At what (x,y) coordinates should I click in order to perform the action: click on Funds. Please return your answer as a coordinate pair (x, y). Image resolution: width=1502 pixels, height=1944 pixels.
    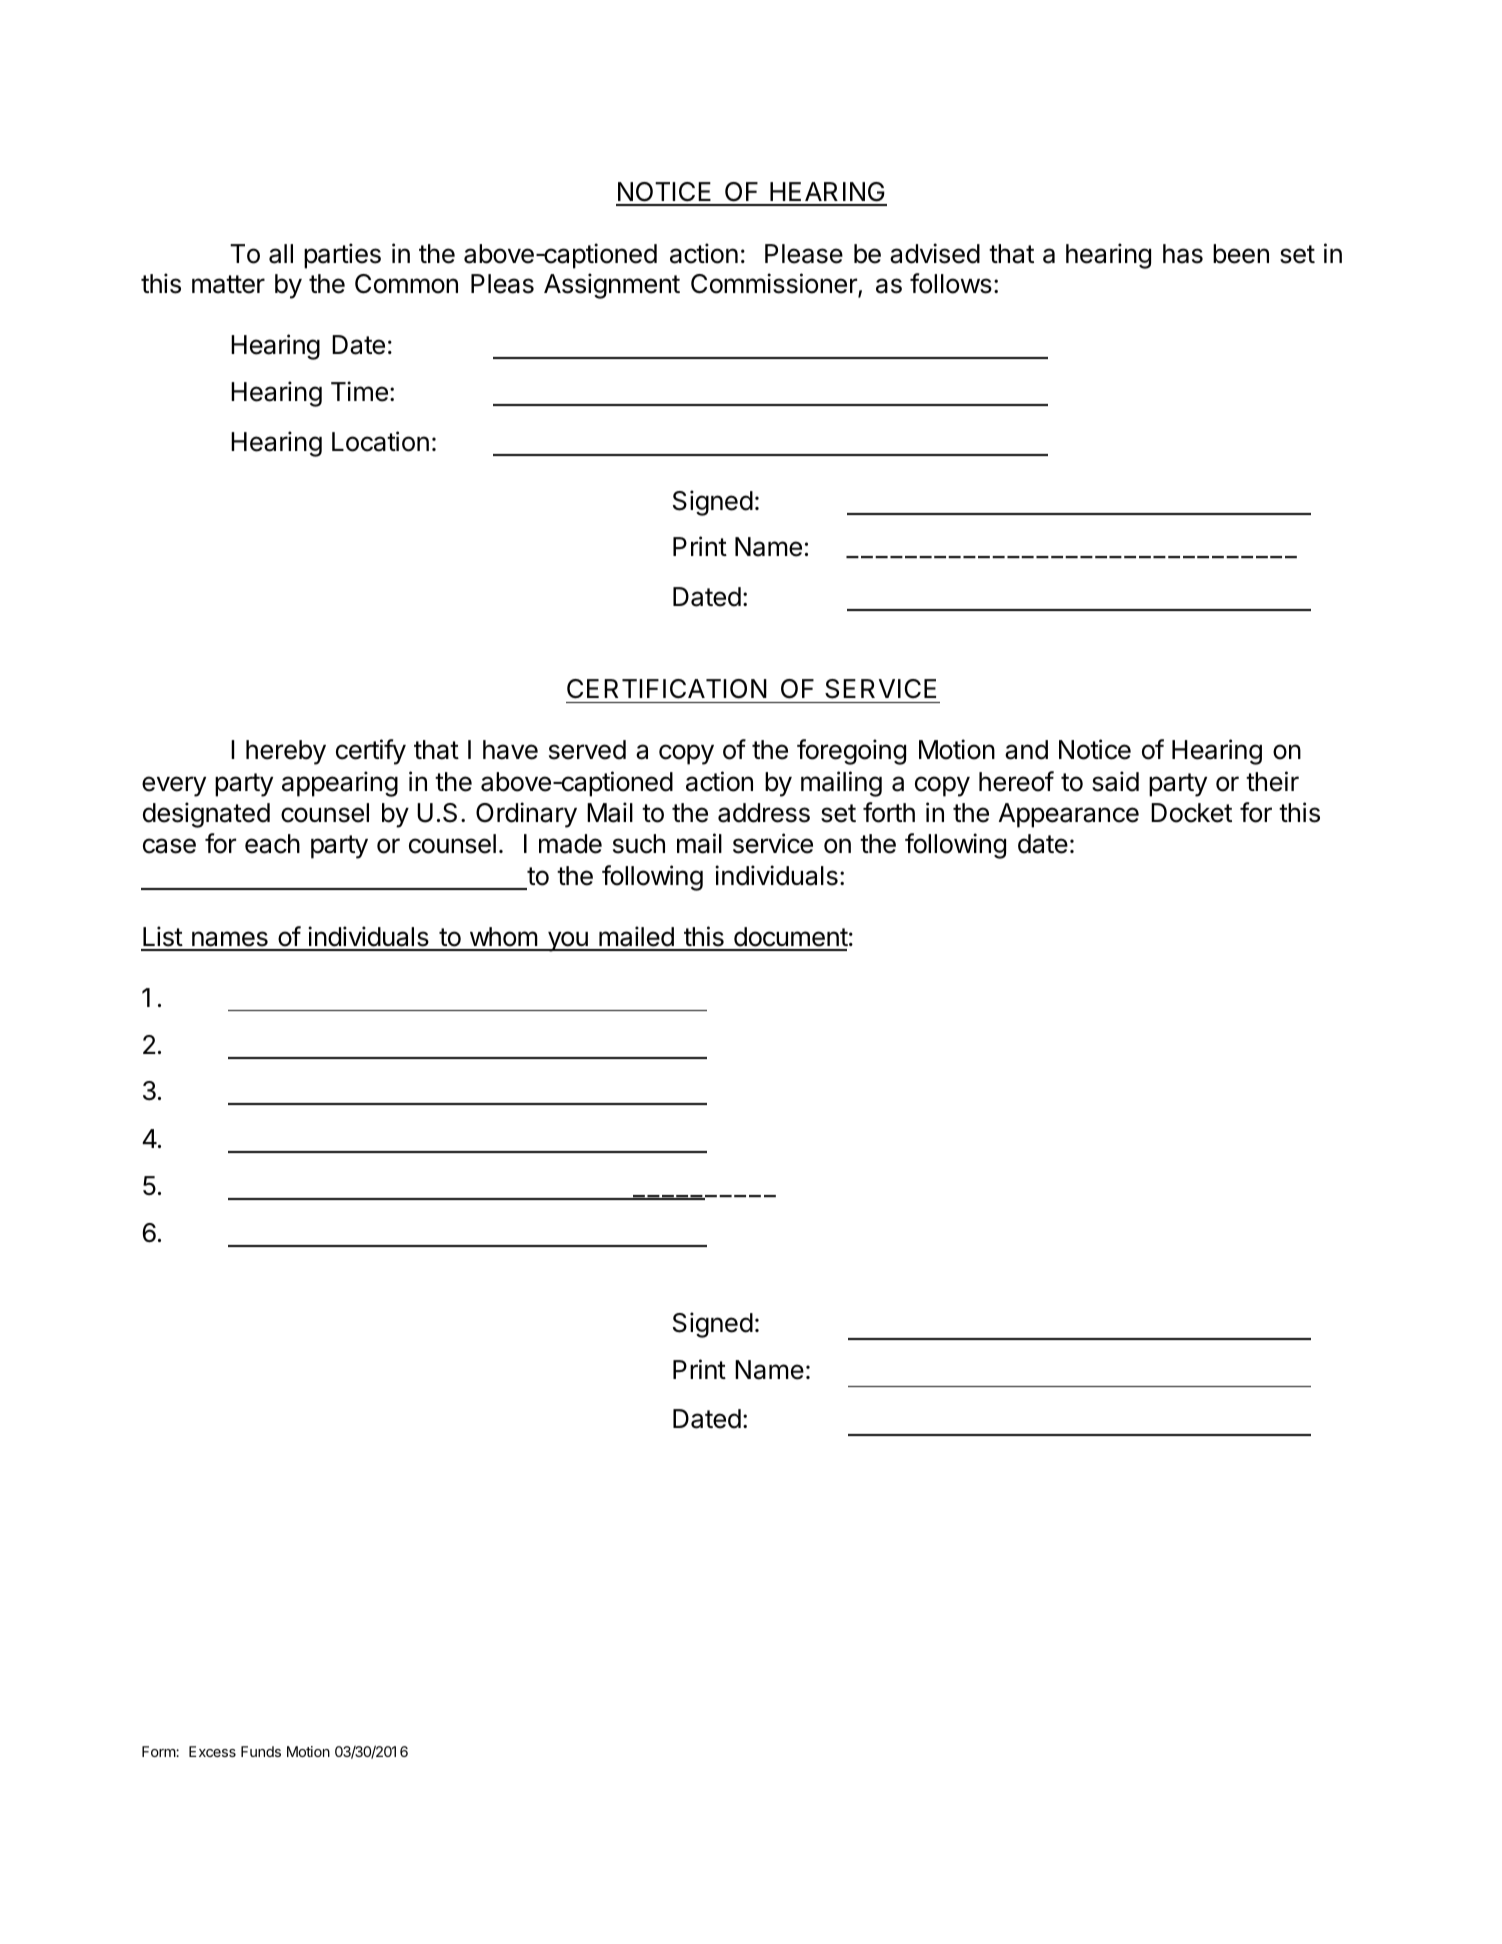
    Looking at the image, I should click on (261, 1751).
